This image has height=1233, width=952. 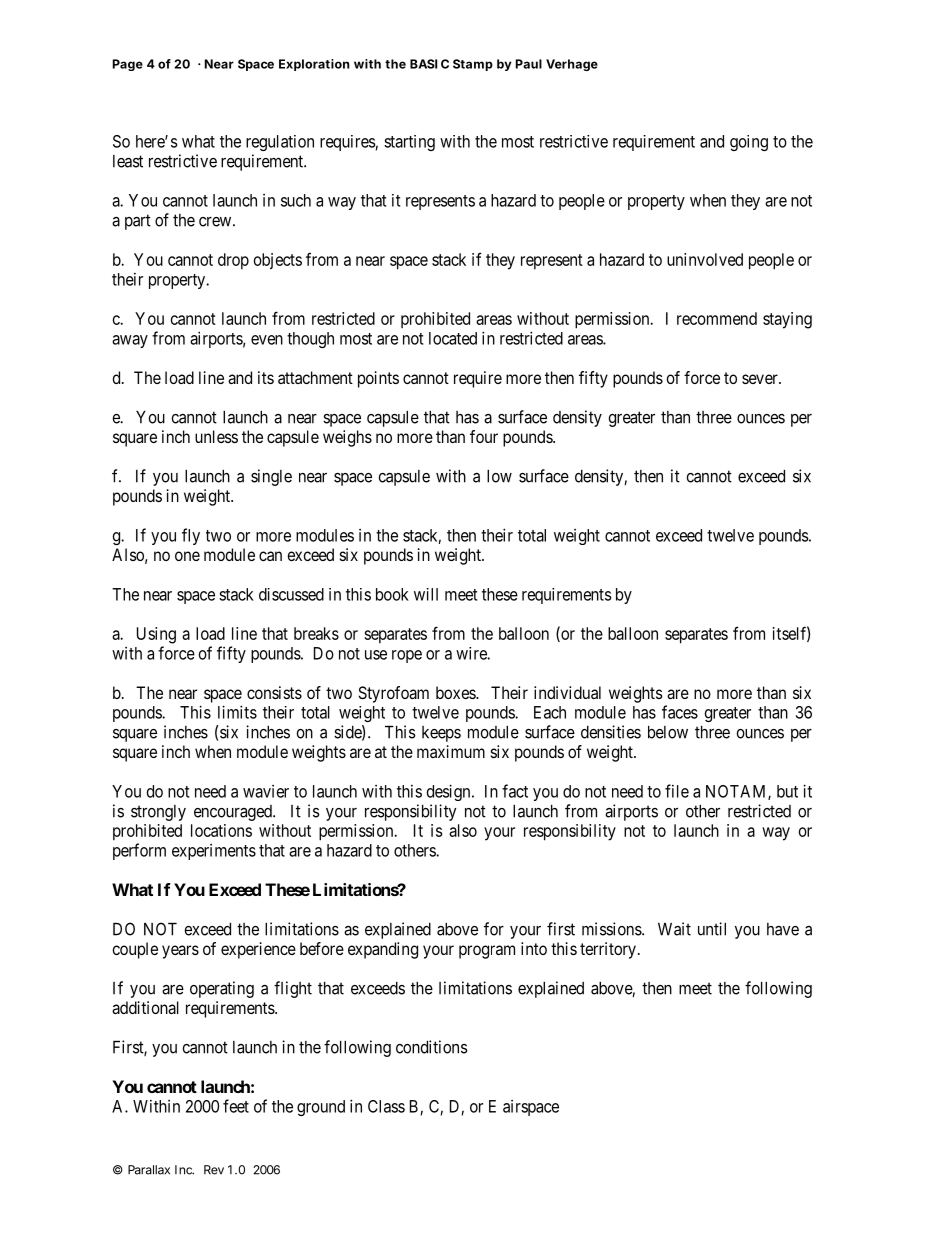 What do you see at coordinates (717, 318) in the image?
I see `recommend` at bounding box center [717, 318].
